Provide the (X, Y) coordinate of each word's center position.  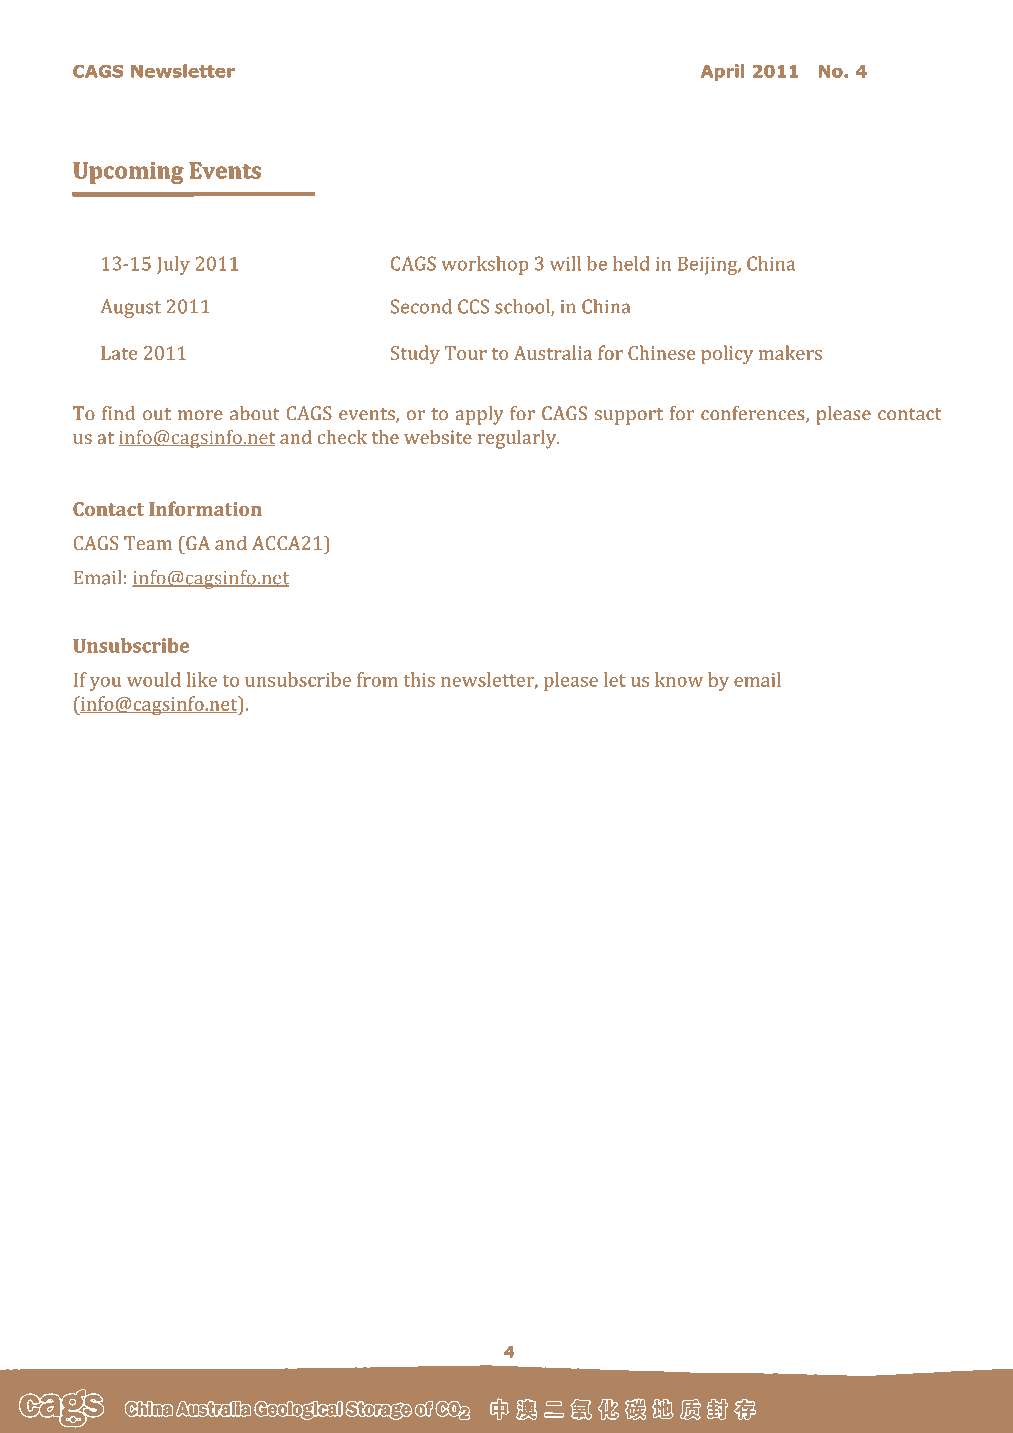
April (722, 72)
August (130, 308)
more (200, 415)
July (173, 265)
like (201, 679)
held (631, 263)
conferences (754, 414)
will (565, 263)
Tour (466, 353)
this (419, 679)
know (679, 679)
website (438, 436)
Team (148, 543)
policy (727, 354)
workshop (484, 265)
